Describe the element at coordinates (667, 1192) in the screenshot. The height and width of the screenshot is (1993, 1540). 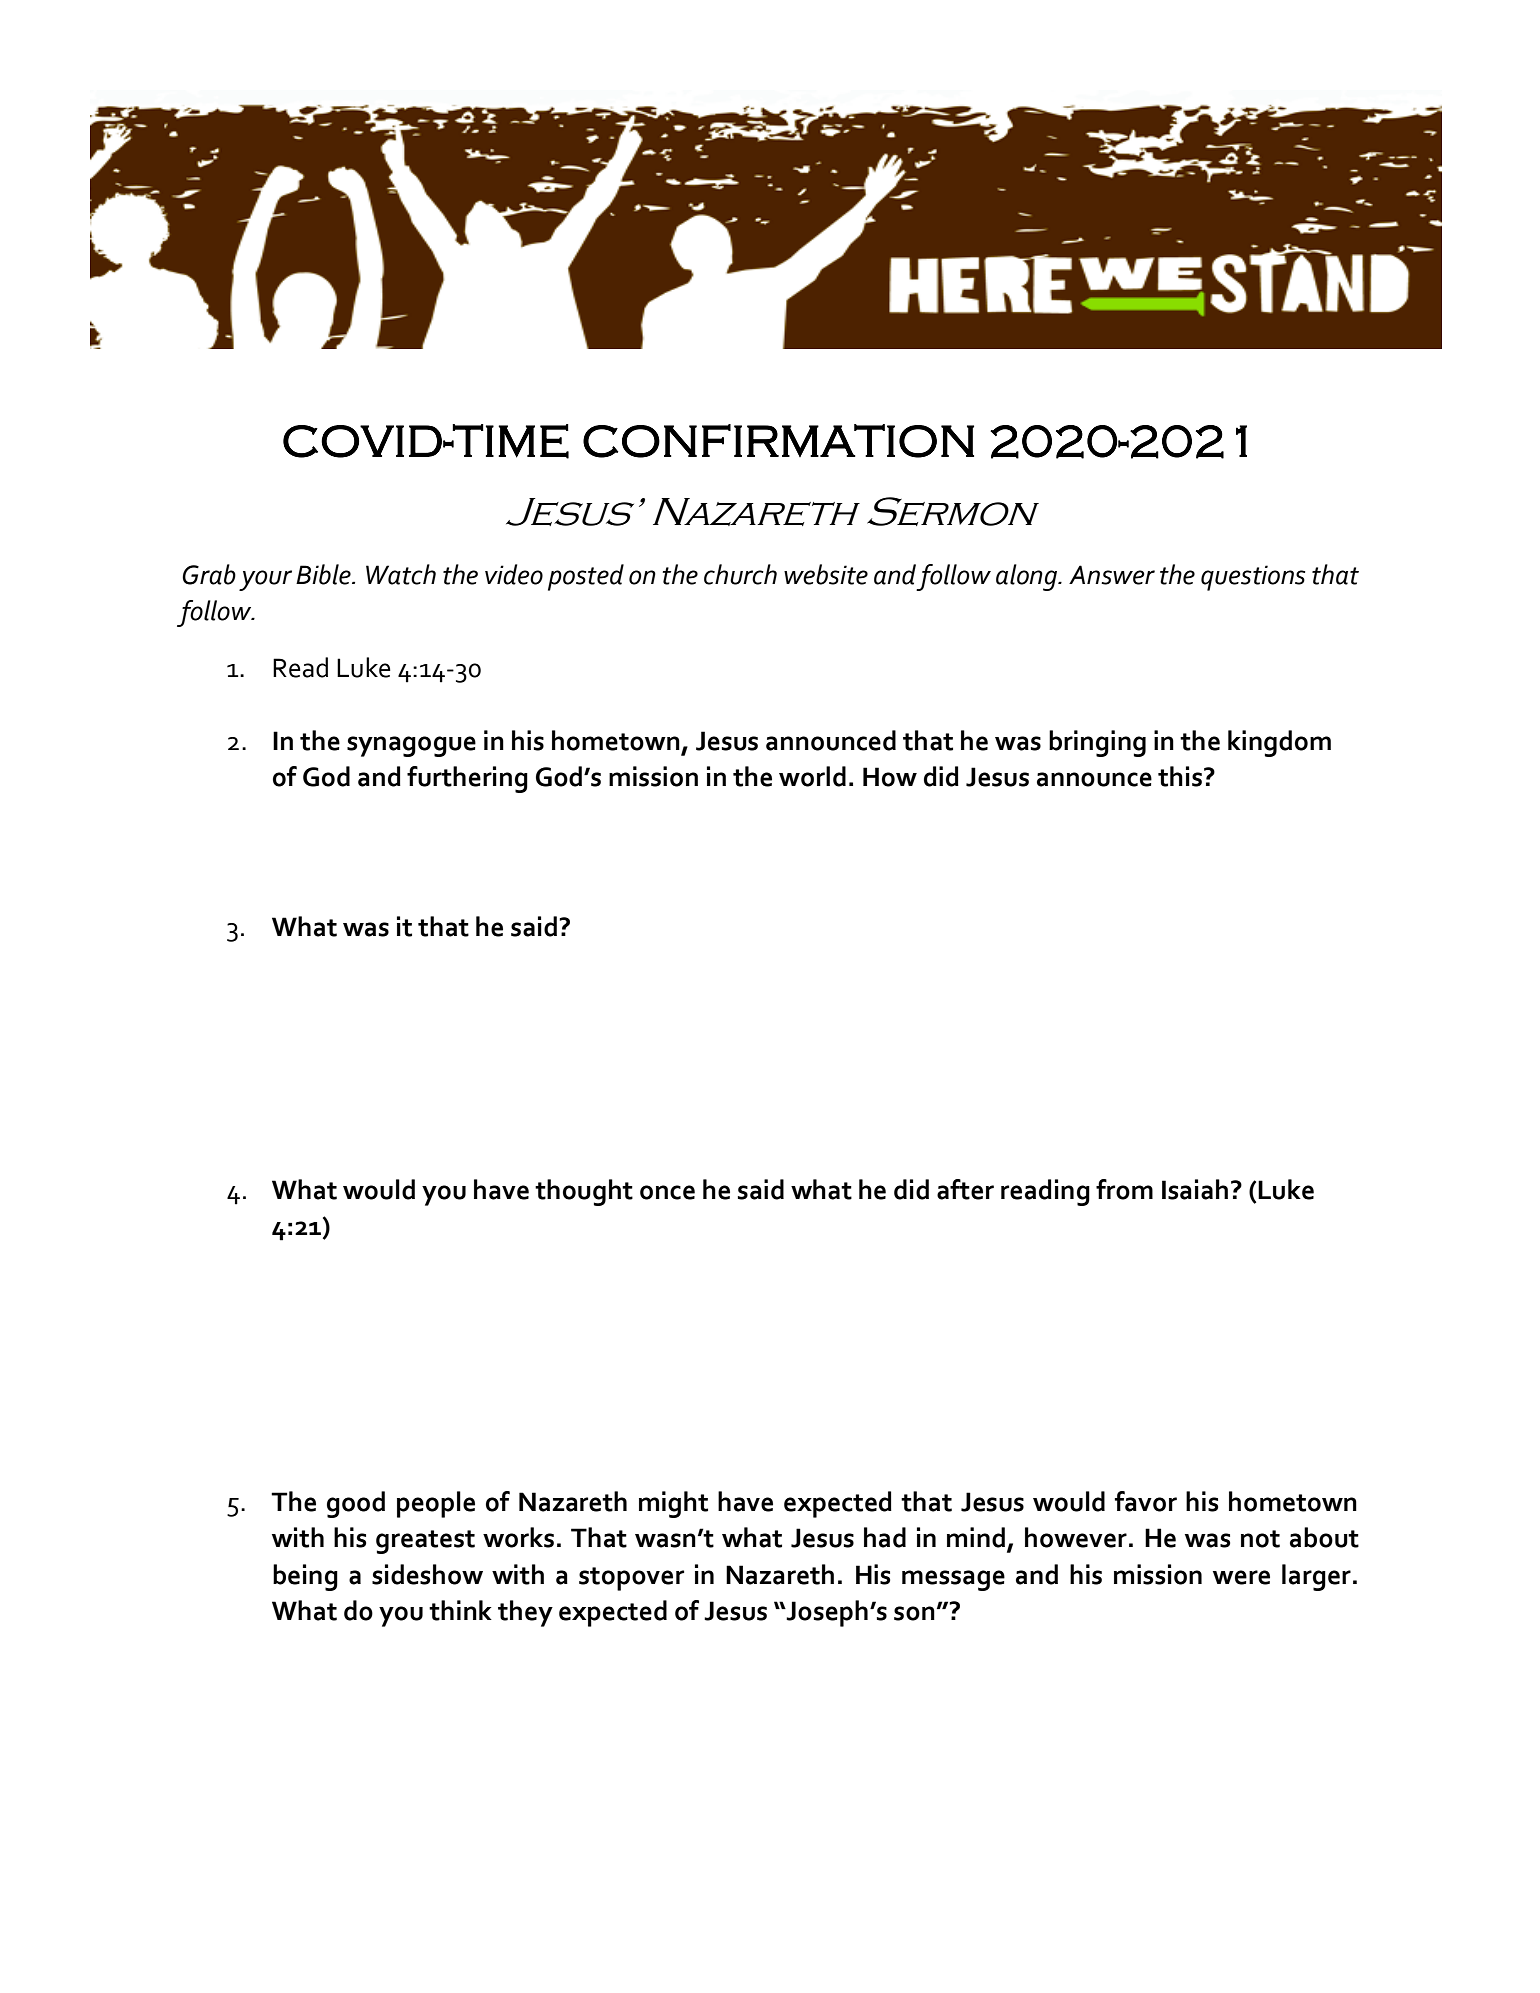
I see `once` at that location.
